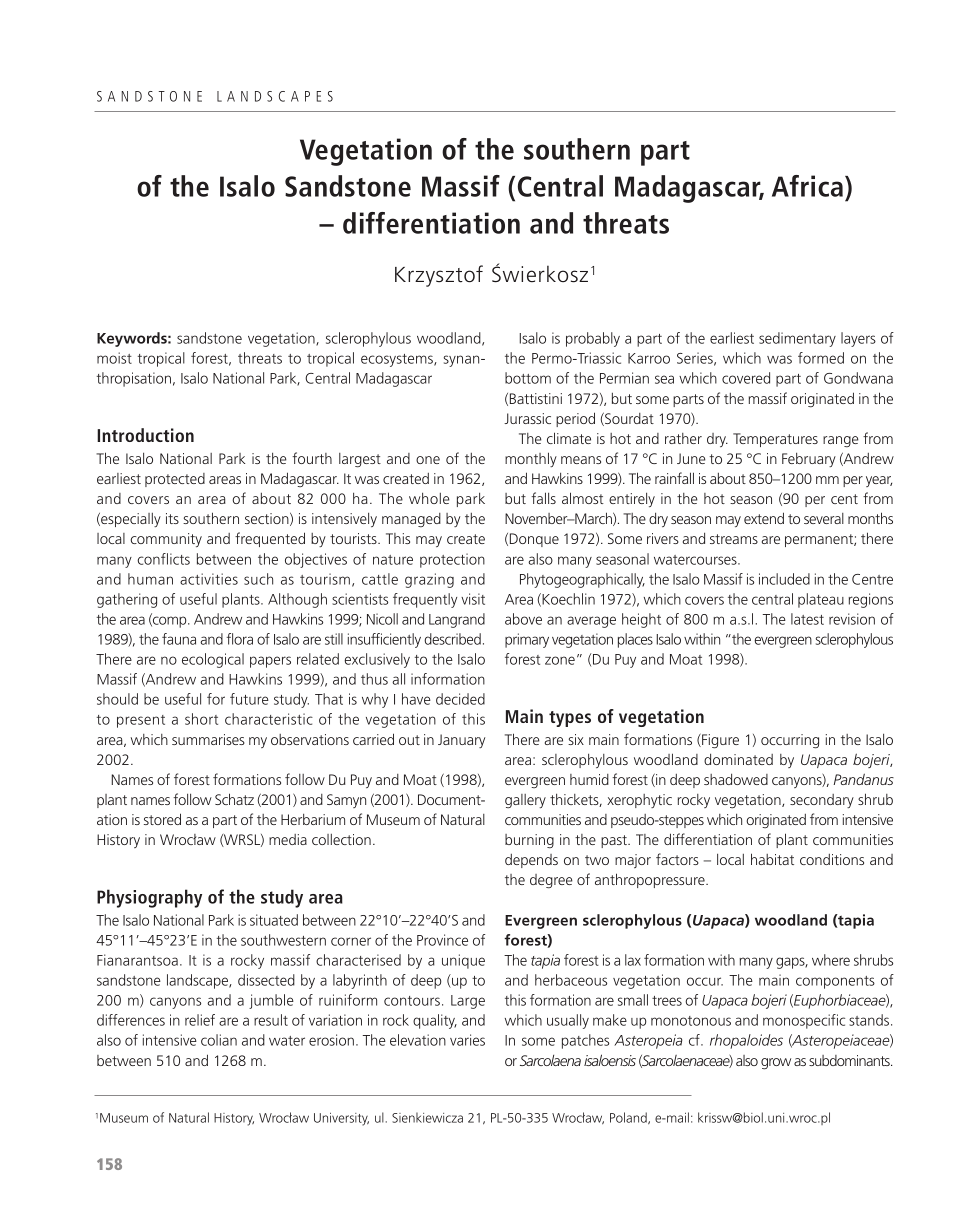 The image size is (971, 1232). I want to click on moist, so click(114, 358).
